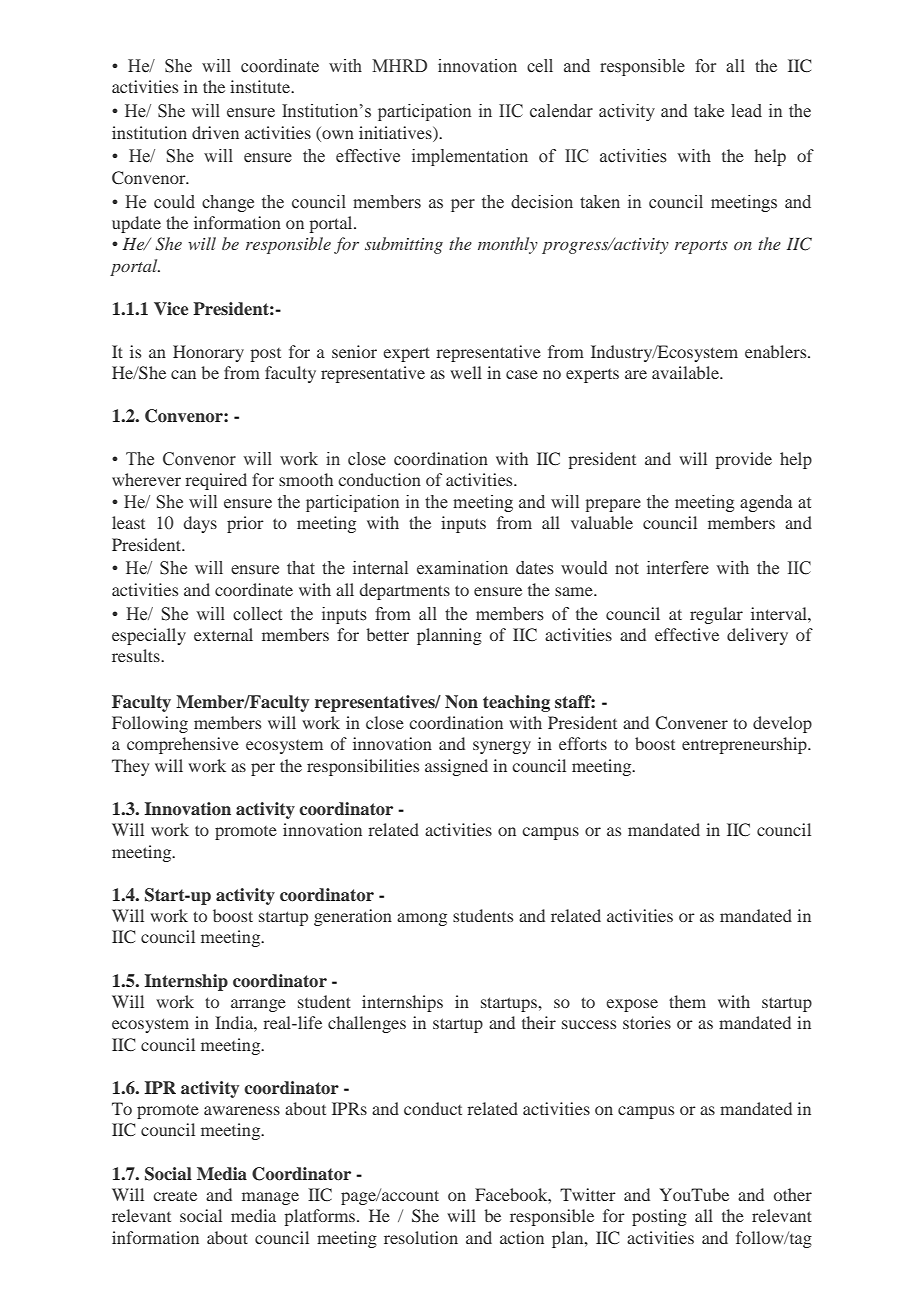 The height and width of the screenshot is (1308, 924). What do you see at coordinates (716, 615) in the screenshot?
I see `regular` at bounding box center [716, 615].
